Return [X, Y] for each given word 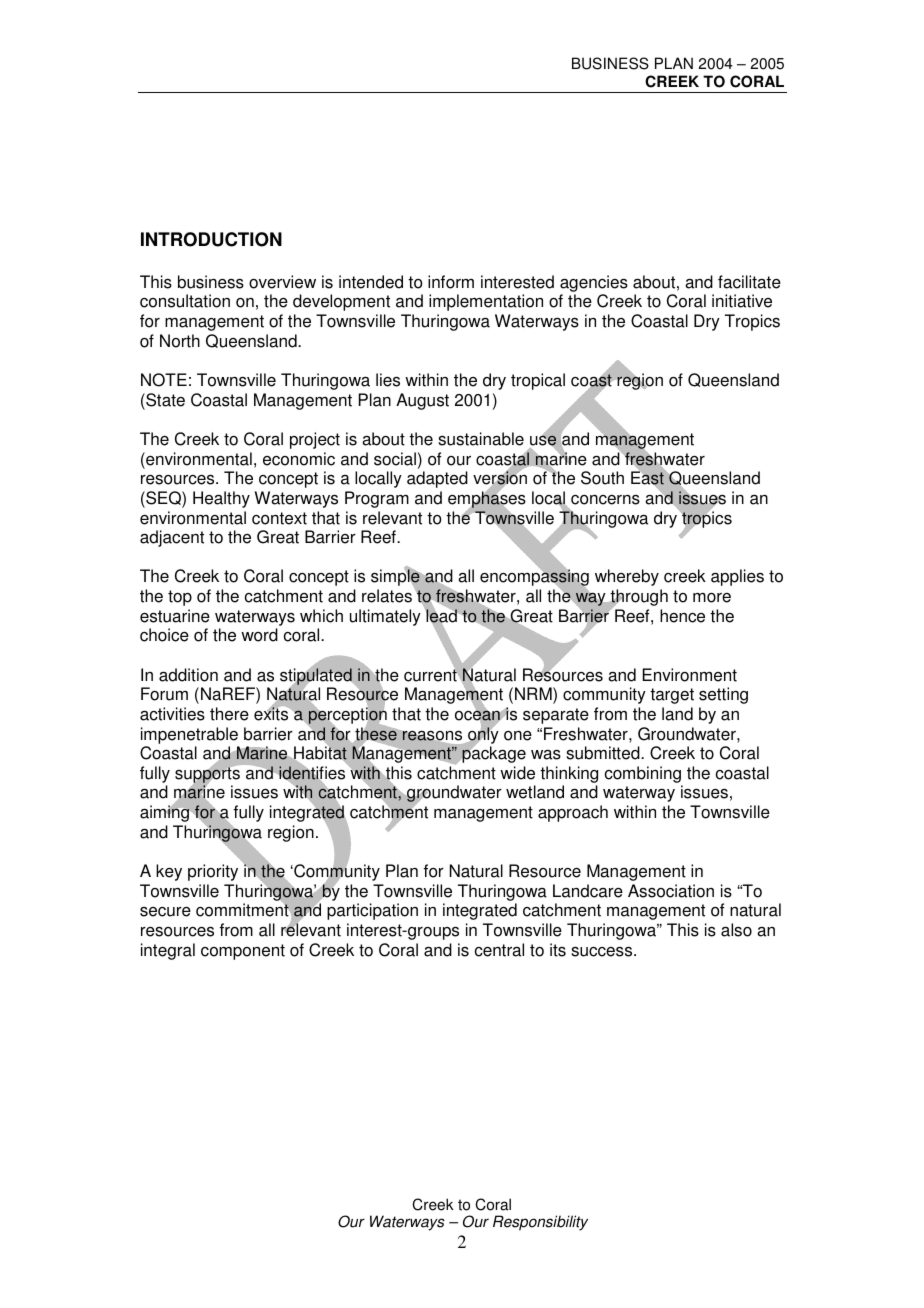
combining [644, 776]
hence [682, 616]
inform [451, 282]
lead [441, 616]
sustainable [481, 439]
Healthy [221, 499]
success [603, 951]
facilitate [749, 282]
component [243, 952]
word [259, 635]
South [602, 478]
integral [168, 951]
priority [213, 872]
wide [517, 773]
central [499, 950]
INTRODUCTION [211, 239]
